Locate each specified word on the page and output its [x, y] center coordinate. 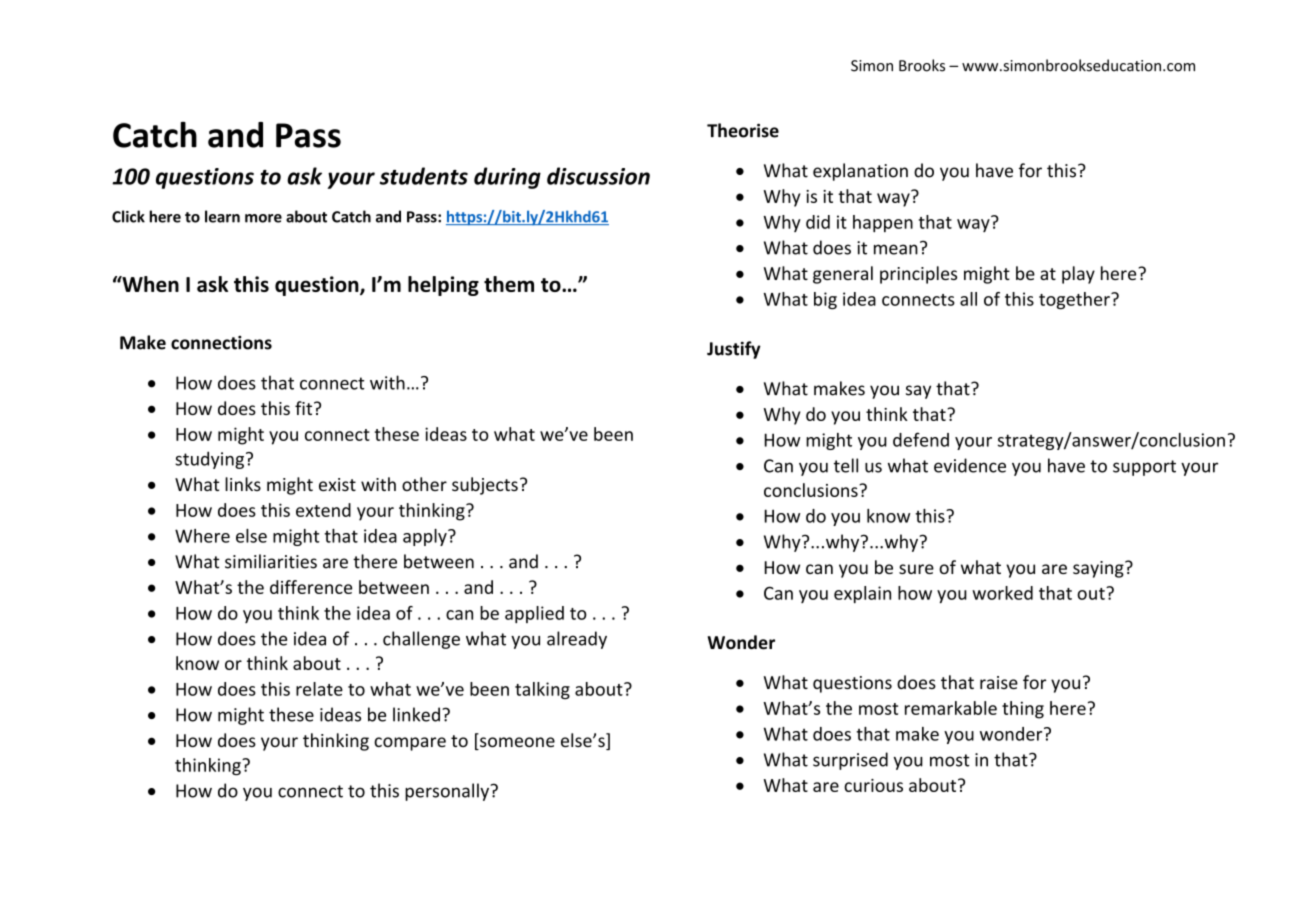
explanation [860, 172]
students [424, 176]
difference [311, 587]
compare [410, 744]
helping [443, 286]
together [1075, 301]
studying [209, 460]
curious [873, 785]
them [509, 284]
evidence [970, 465]
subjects [485, 486]
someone [516, 743]
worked [1002, 593]
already [577, 640]
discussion [598, 176]
